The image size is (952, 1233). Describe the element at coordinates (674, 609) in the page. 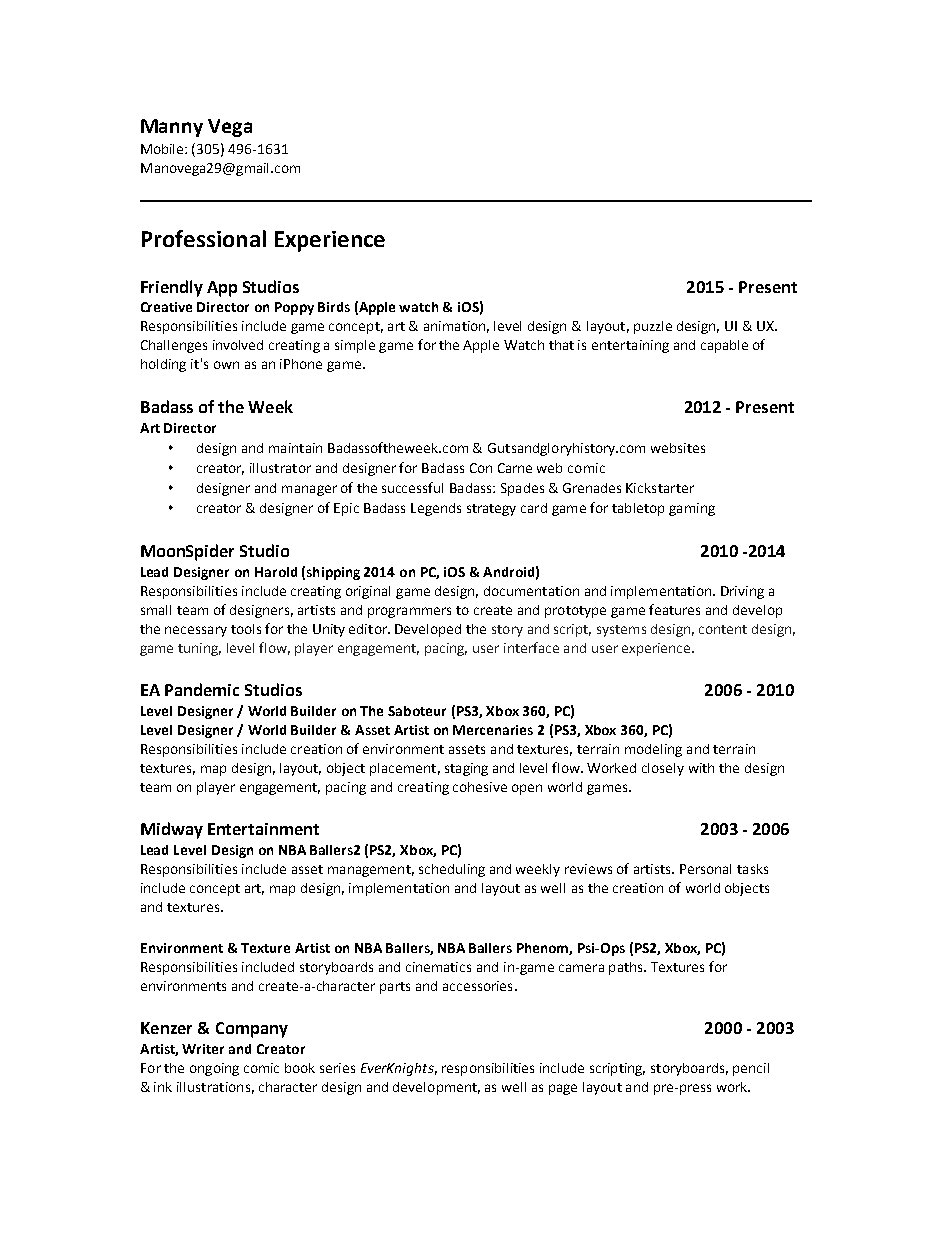

I see `features` at that location.
